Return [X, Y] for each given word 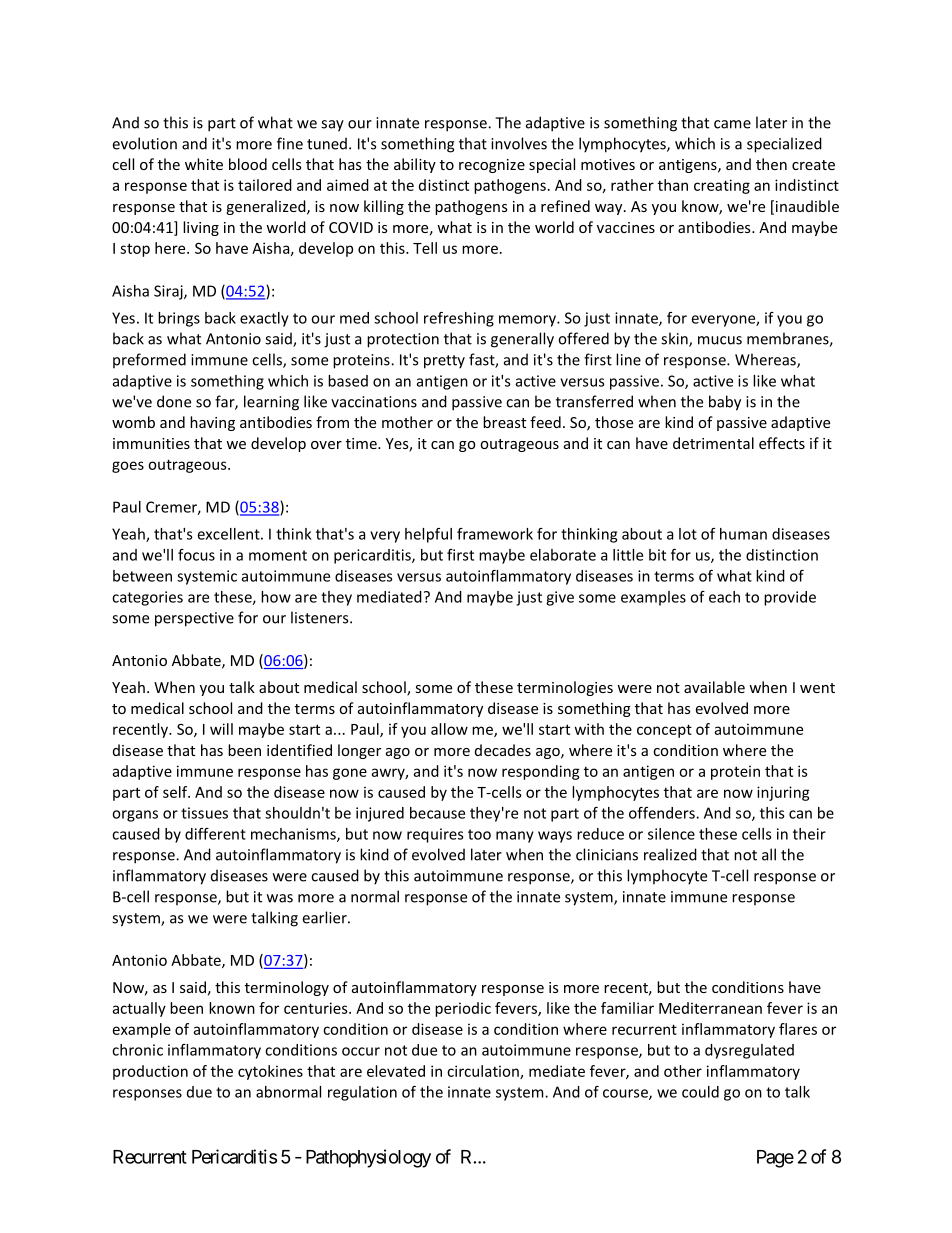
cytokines [270, 1072]
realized [670, 854]
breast [504, 422]
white [204, 164]
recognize [492, 166]
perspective [194, 619]
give [560, 598]
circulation [484, 1072]
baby [725, 403]
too [479, 834]
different [215, 834]
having [212, 423]
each [724, 597]
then [771, 164]
